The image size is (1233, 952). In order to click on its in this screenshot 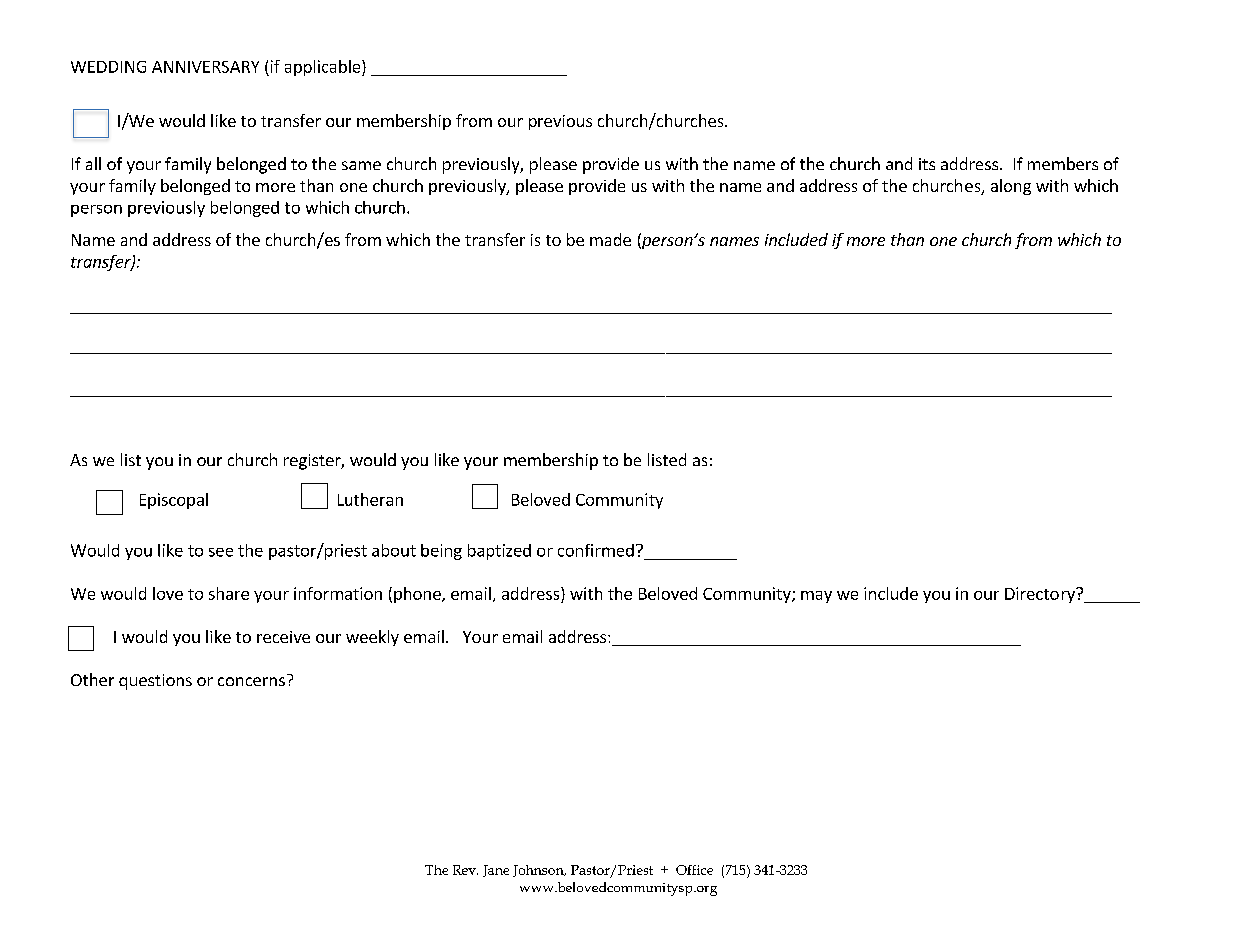, I will do `click(927, 164)`.
